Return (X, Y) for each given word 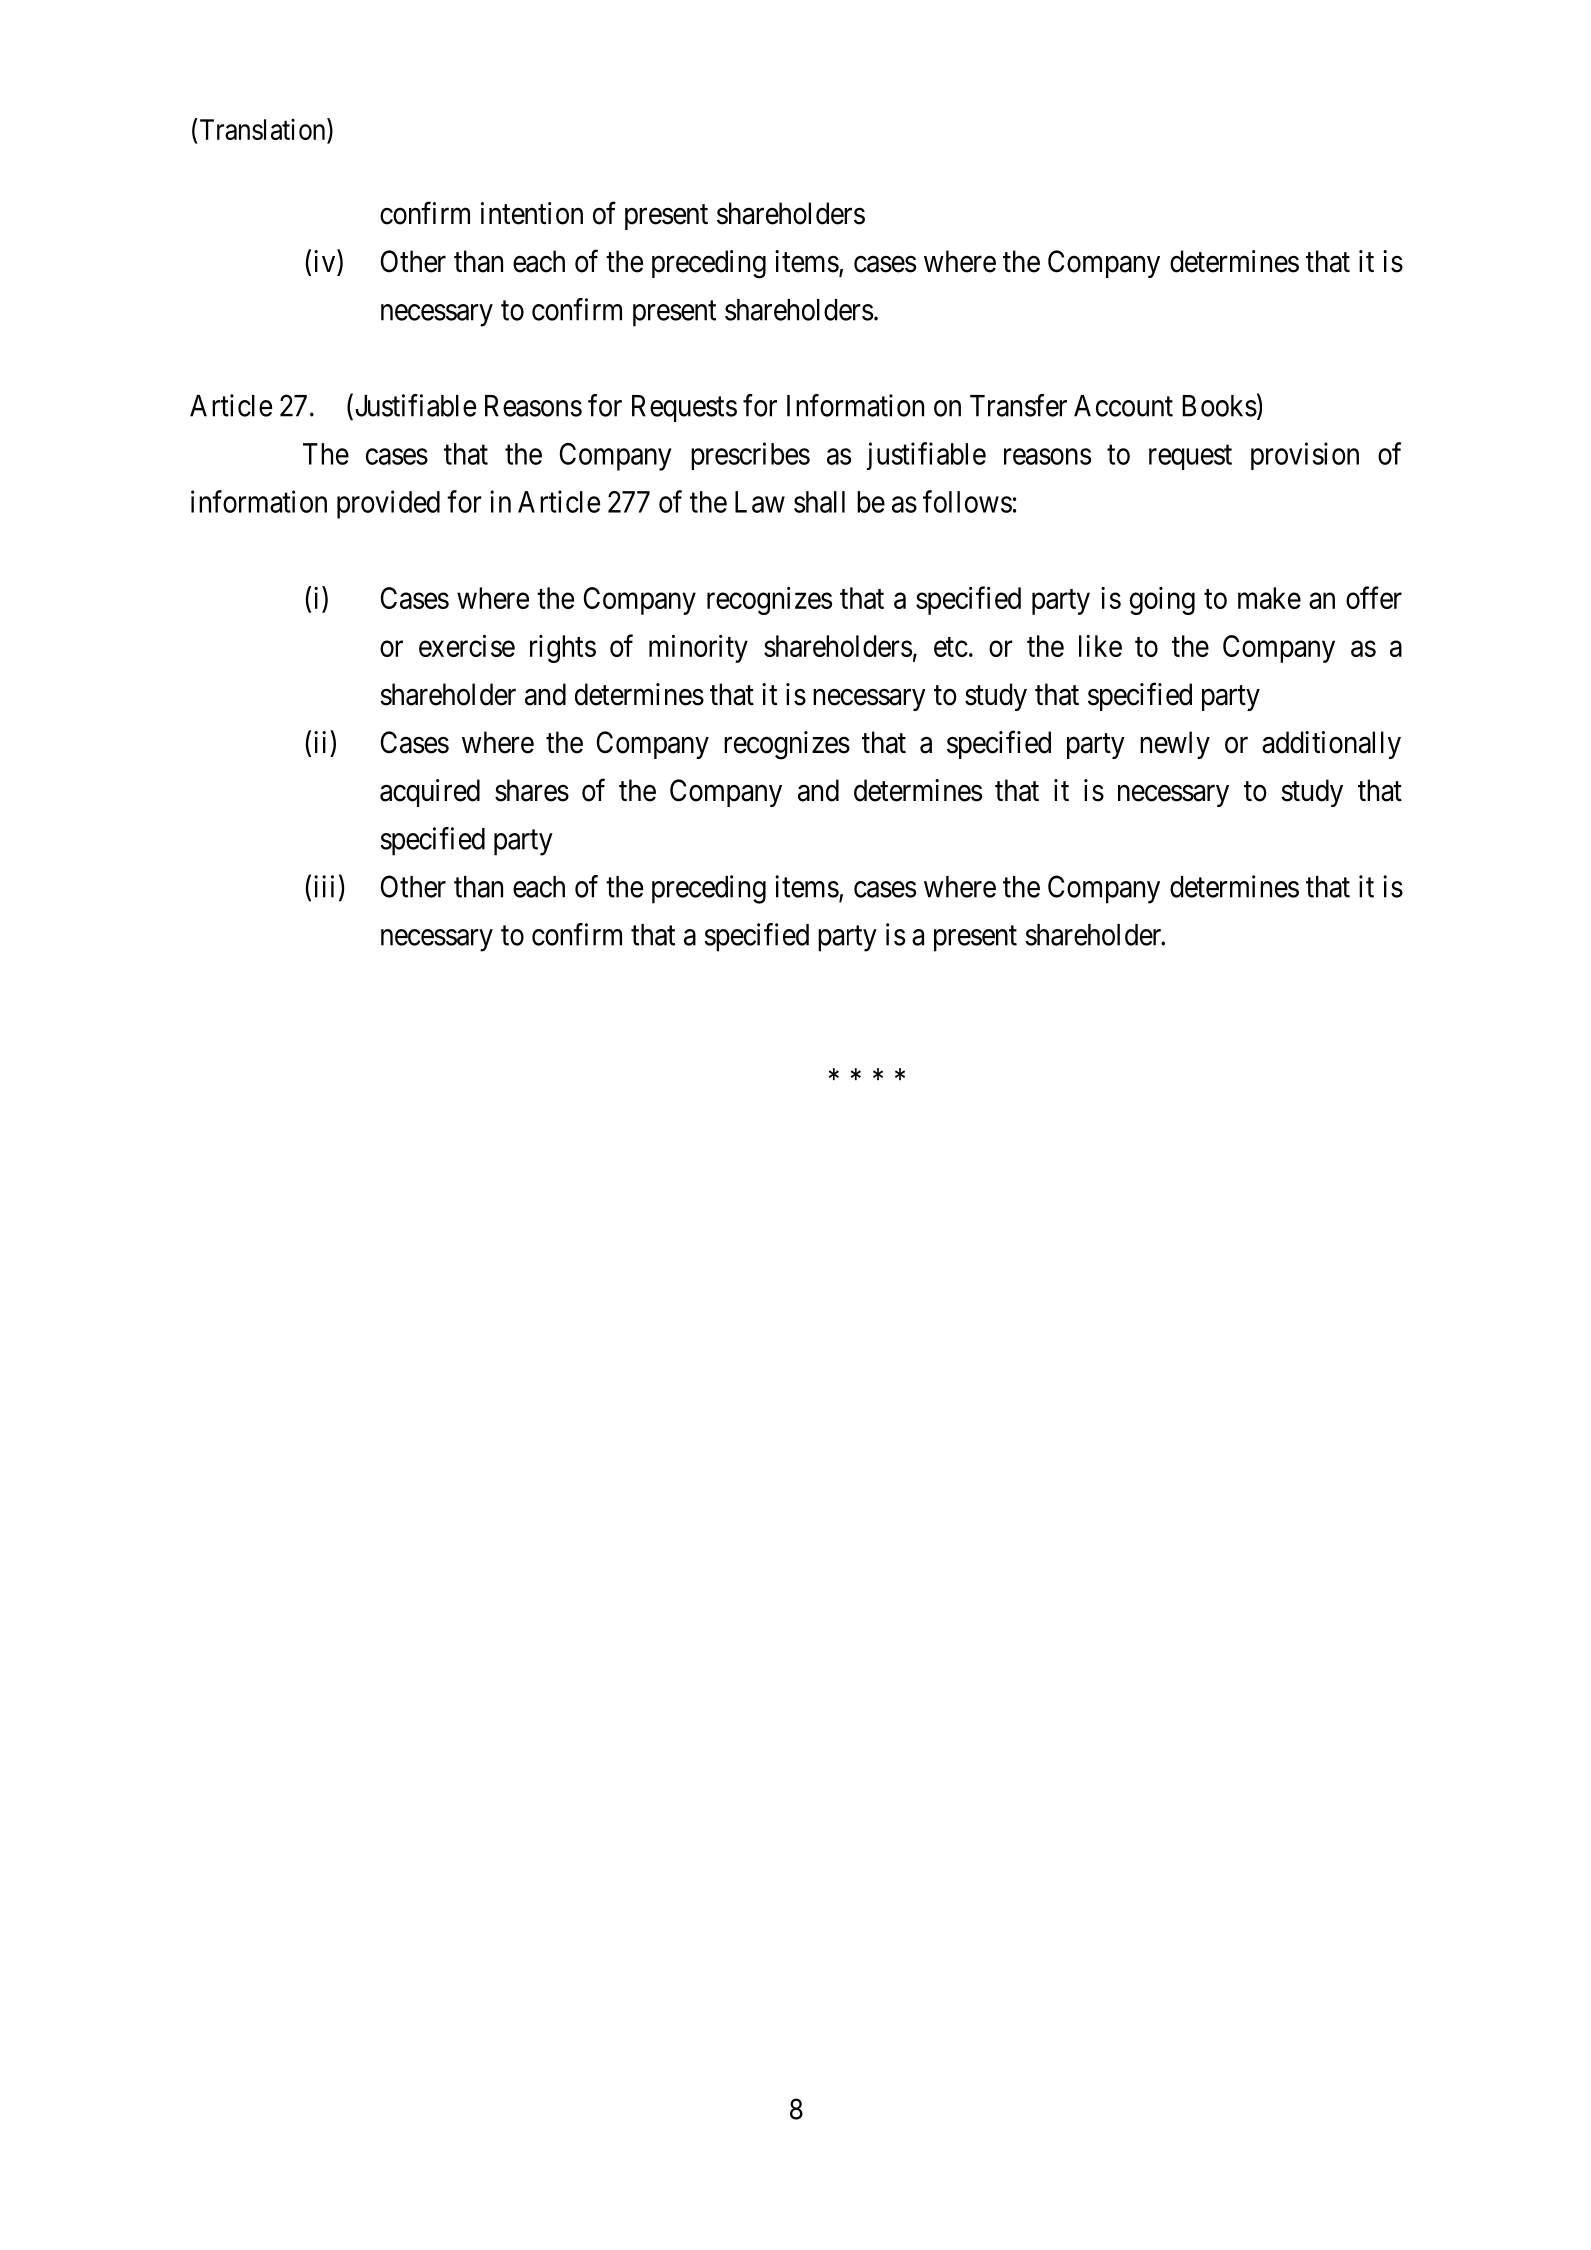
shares (532, 790)
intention (532, 213)
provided (388, 504)
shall (819, 502)
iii (324, 886)
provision (1305, 456)
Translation (262, 129)
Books (1219, 406)
